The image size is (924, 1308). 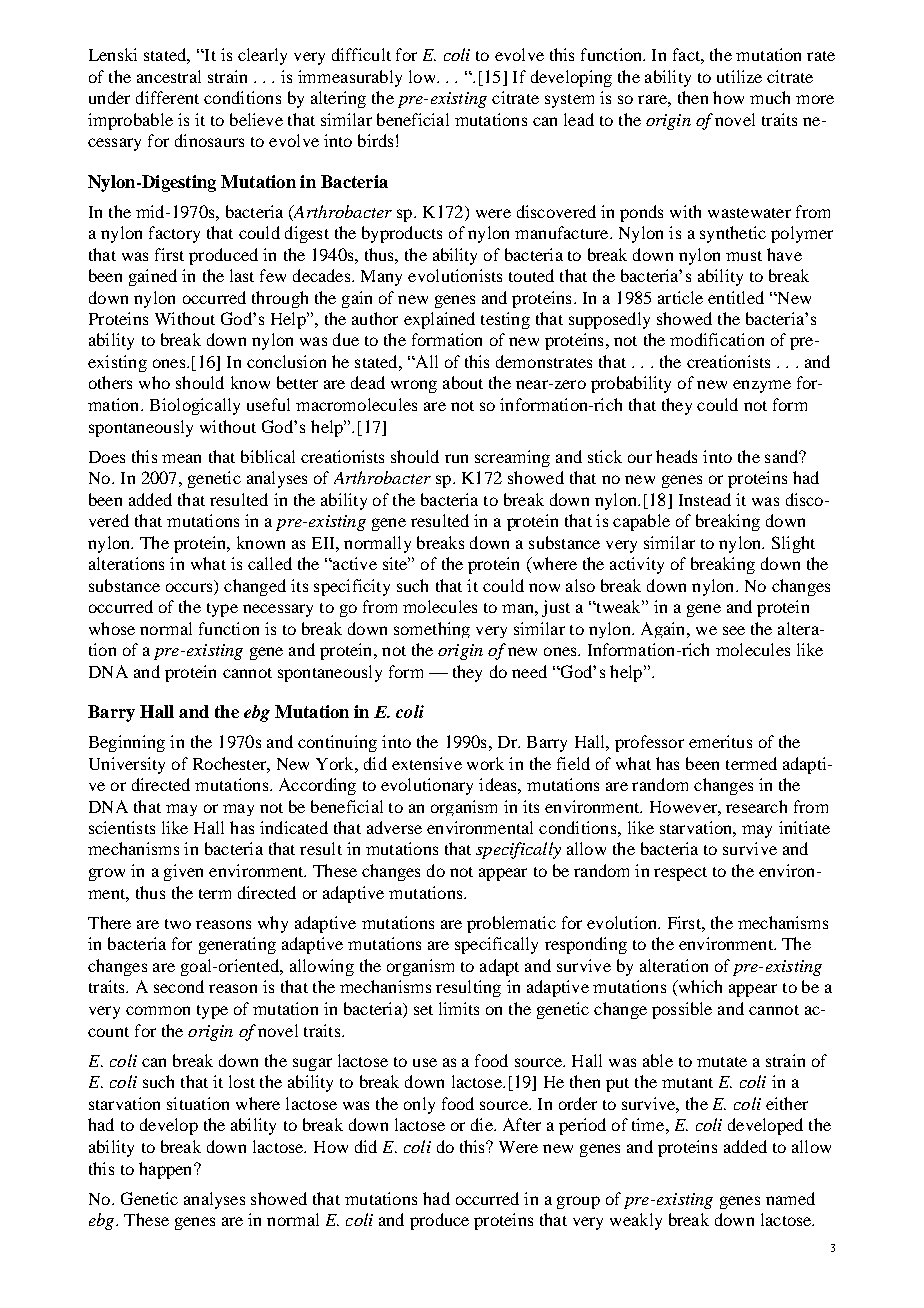 I want to click on see, so click(x=734, y=630).
